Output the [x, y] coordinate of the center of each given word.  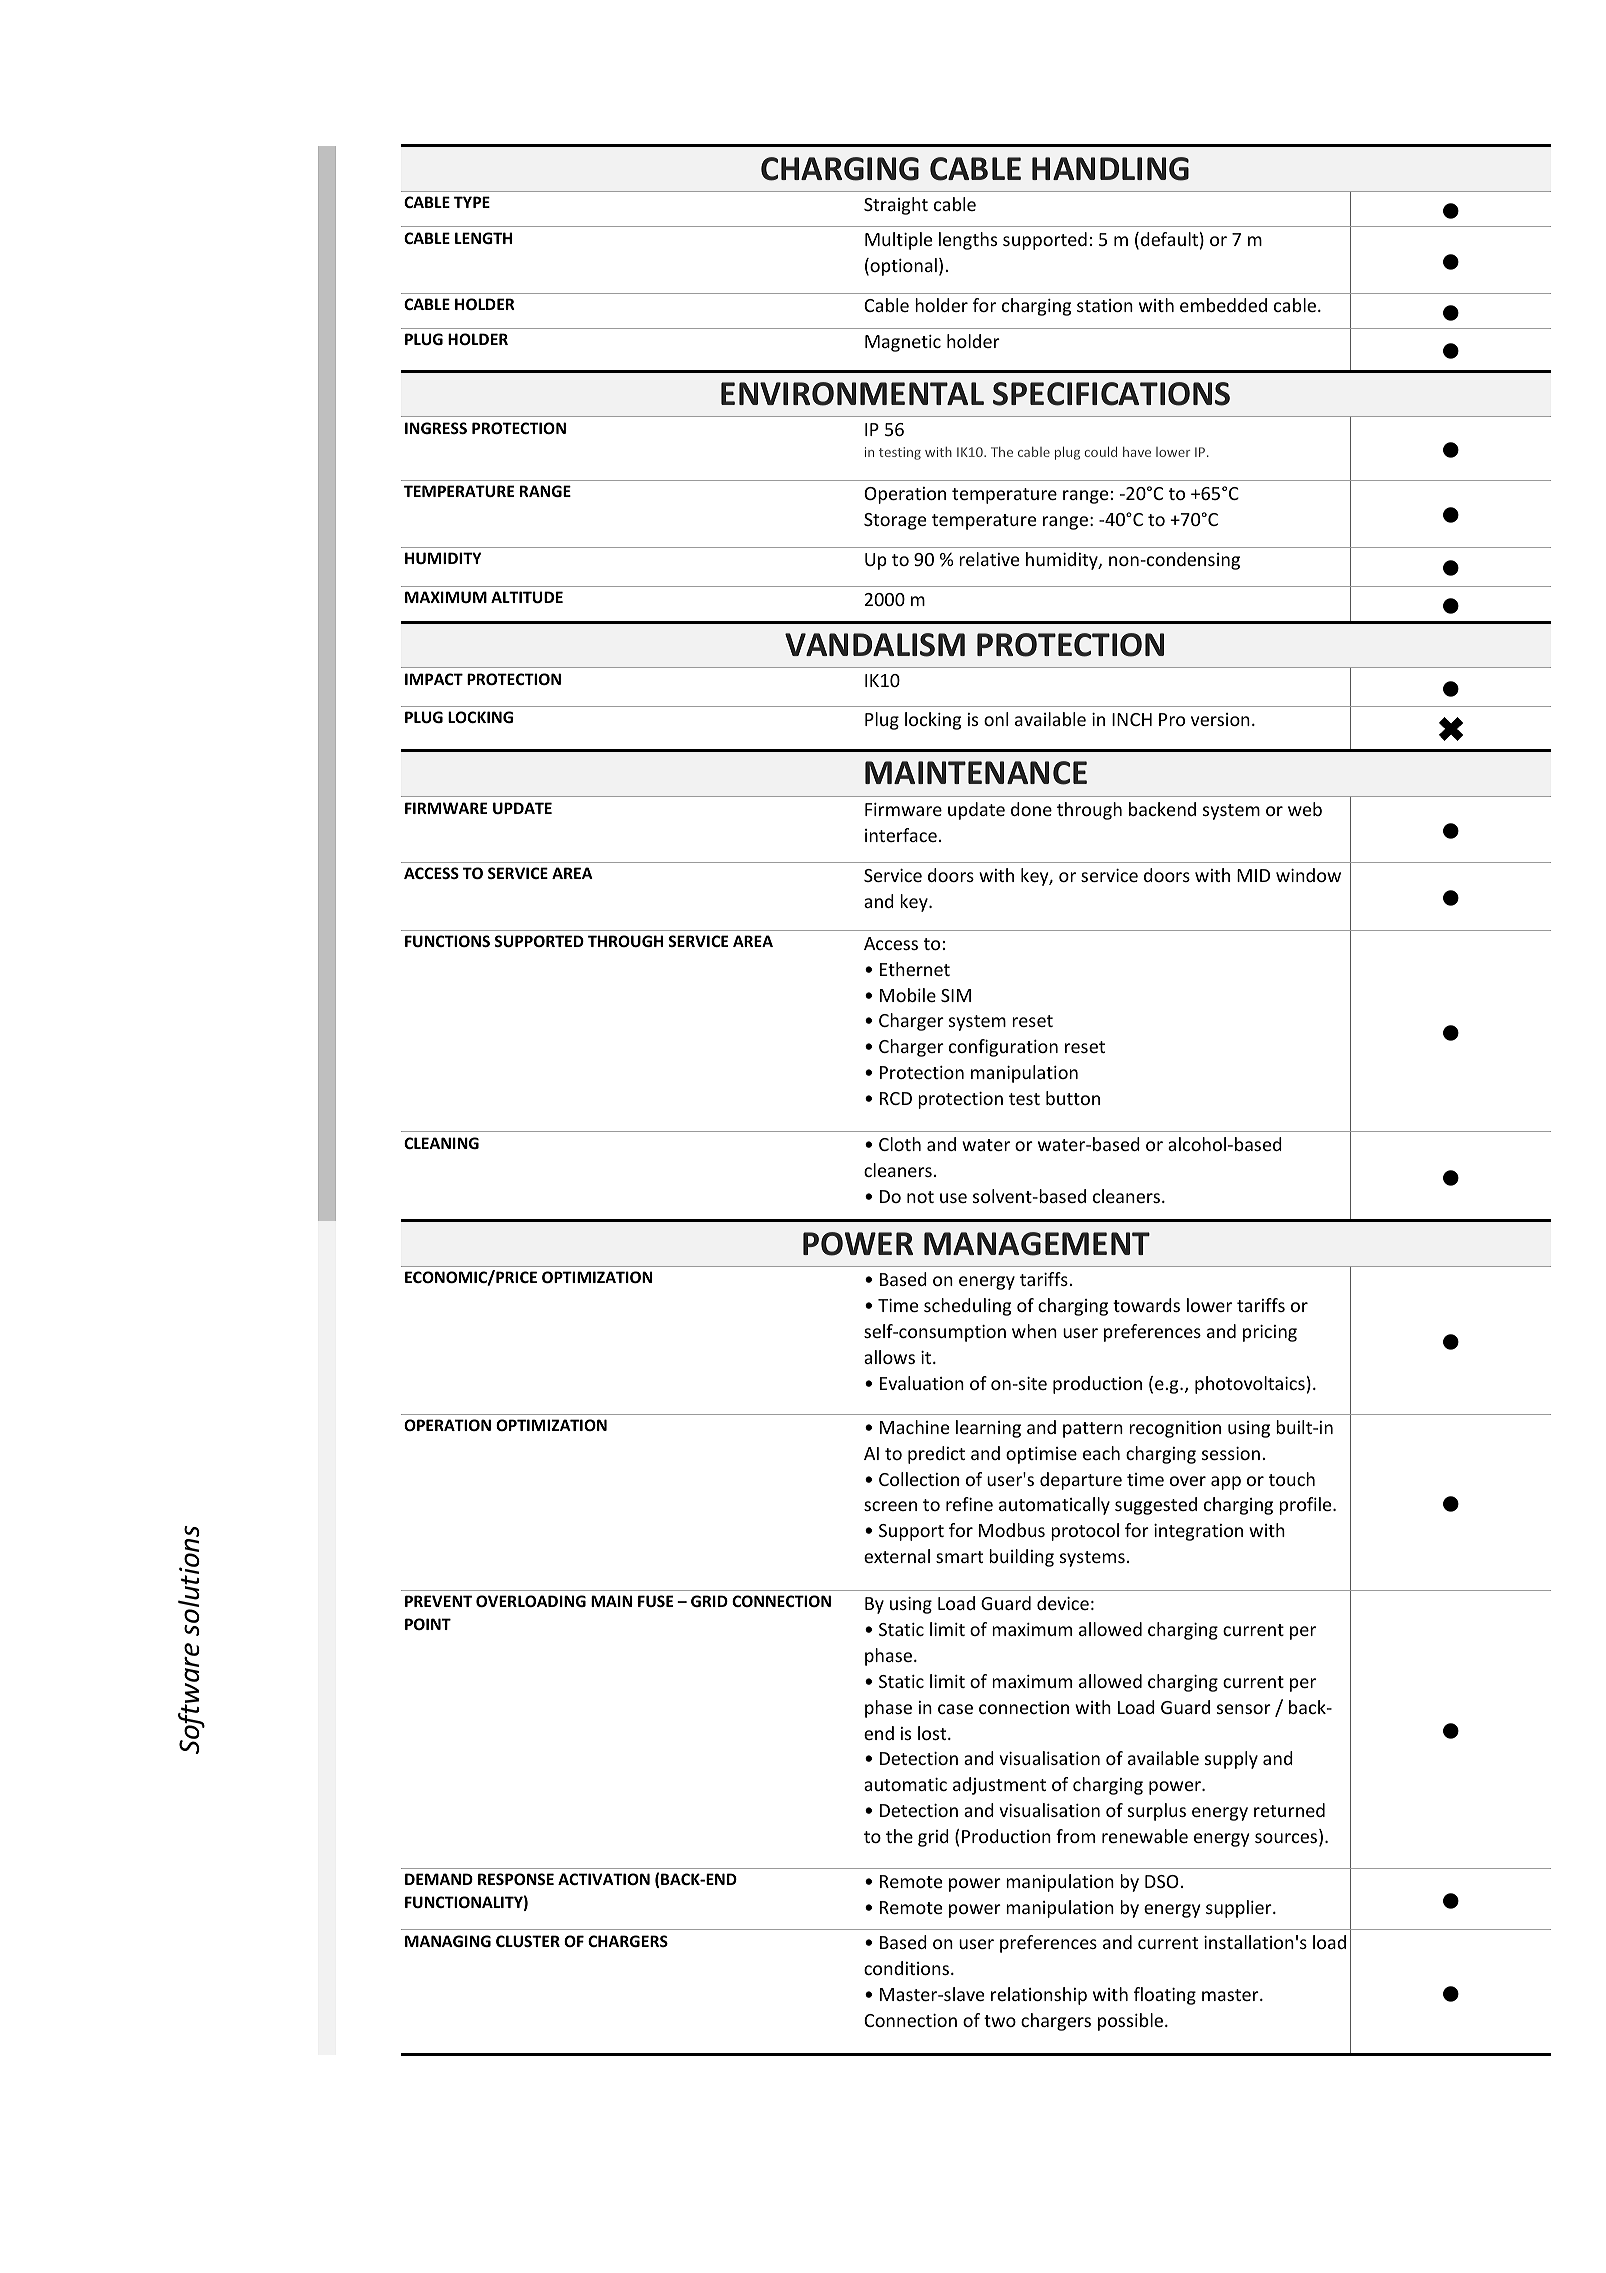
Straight [896, 206]
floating [1165, 1996]
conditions [906, 1968]
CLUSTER [528, 1941]
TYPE [472, 202]
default [1169, 239]
